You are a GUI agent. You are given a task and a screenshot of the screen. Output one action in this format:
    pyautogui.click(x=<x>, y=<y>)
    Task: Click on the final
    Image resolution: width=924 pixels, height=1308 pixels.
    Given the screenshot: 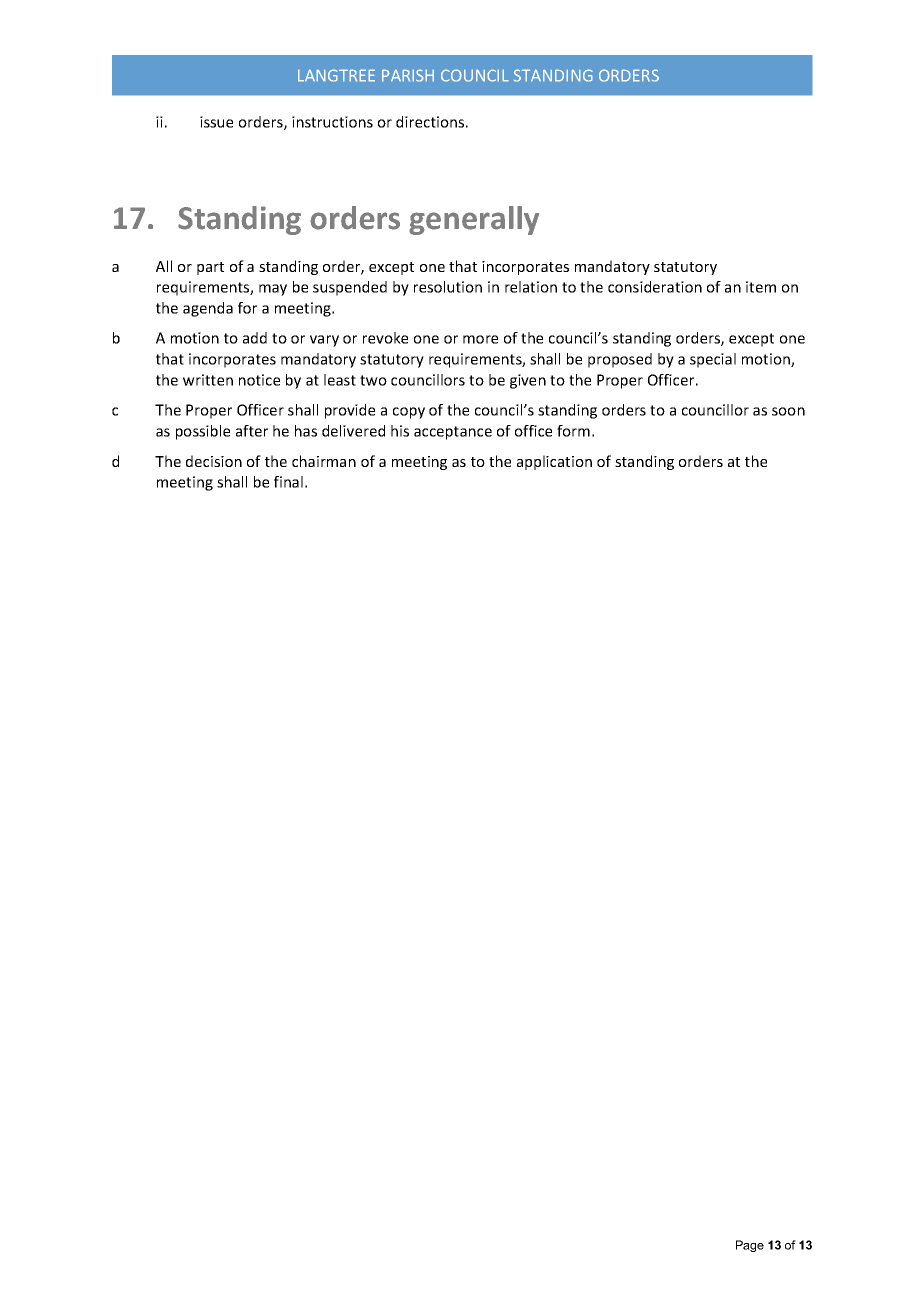 What is the action you would take?
    pyautogui.click(x=288, y=482)
